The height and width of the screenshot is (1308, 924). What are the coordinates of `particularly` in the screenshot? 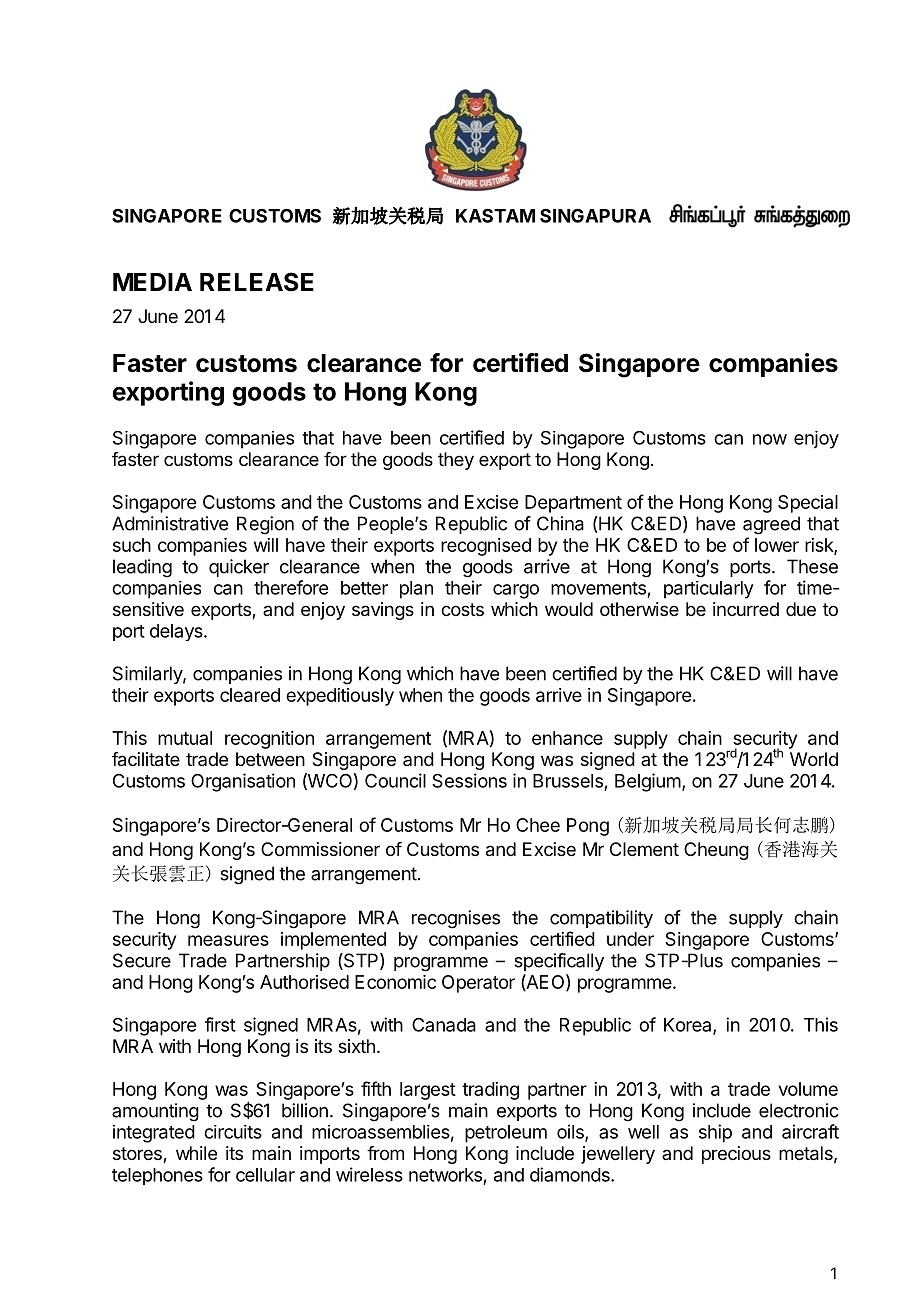 It's located at (709, 590).
